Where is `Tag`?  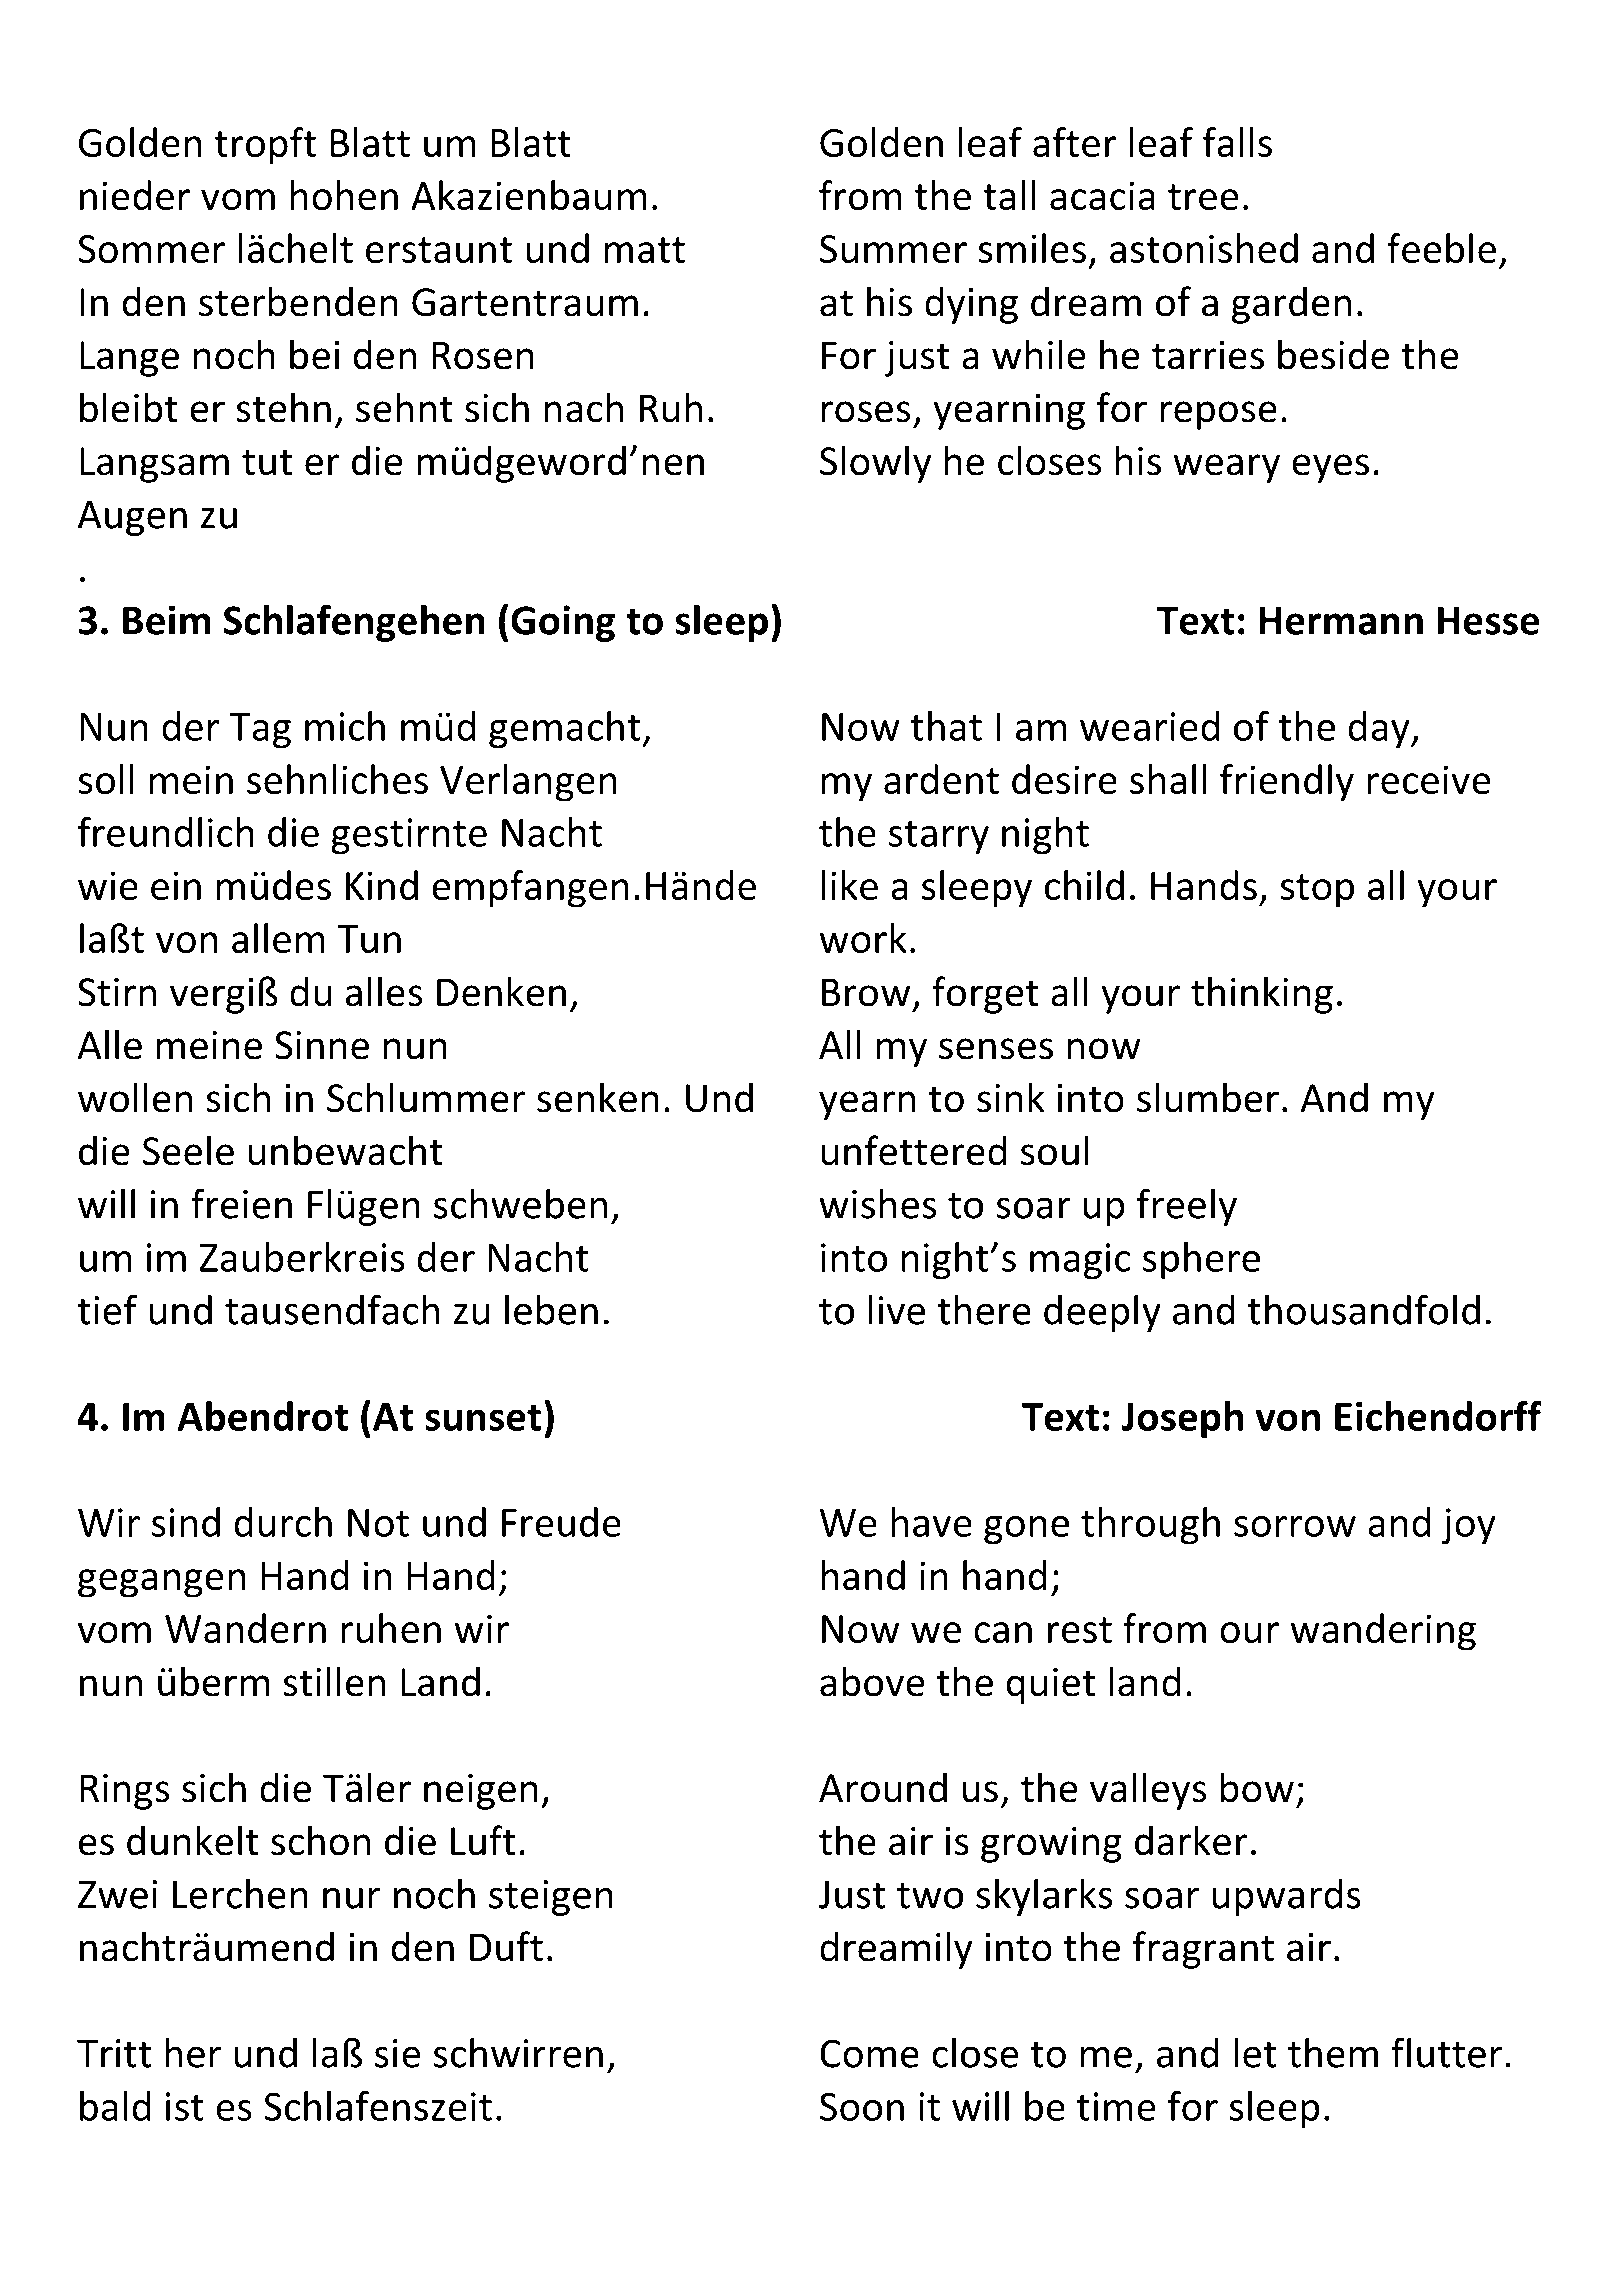
Tag is located at coordinates (260, 731).
